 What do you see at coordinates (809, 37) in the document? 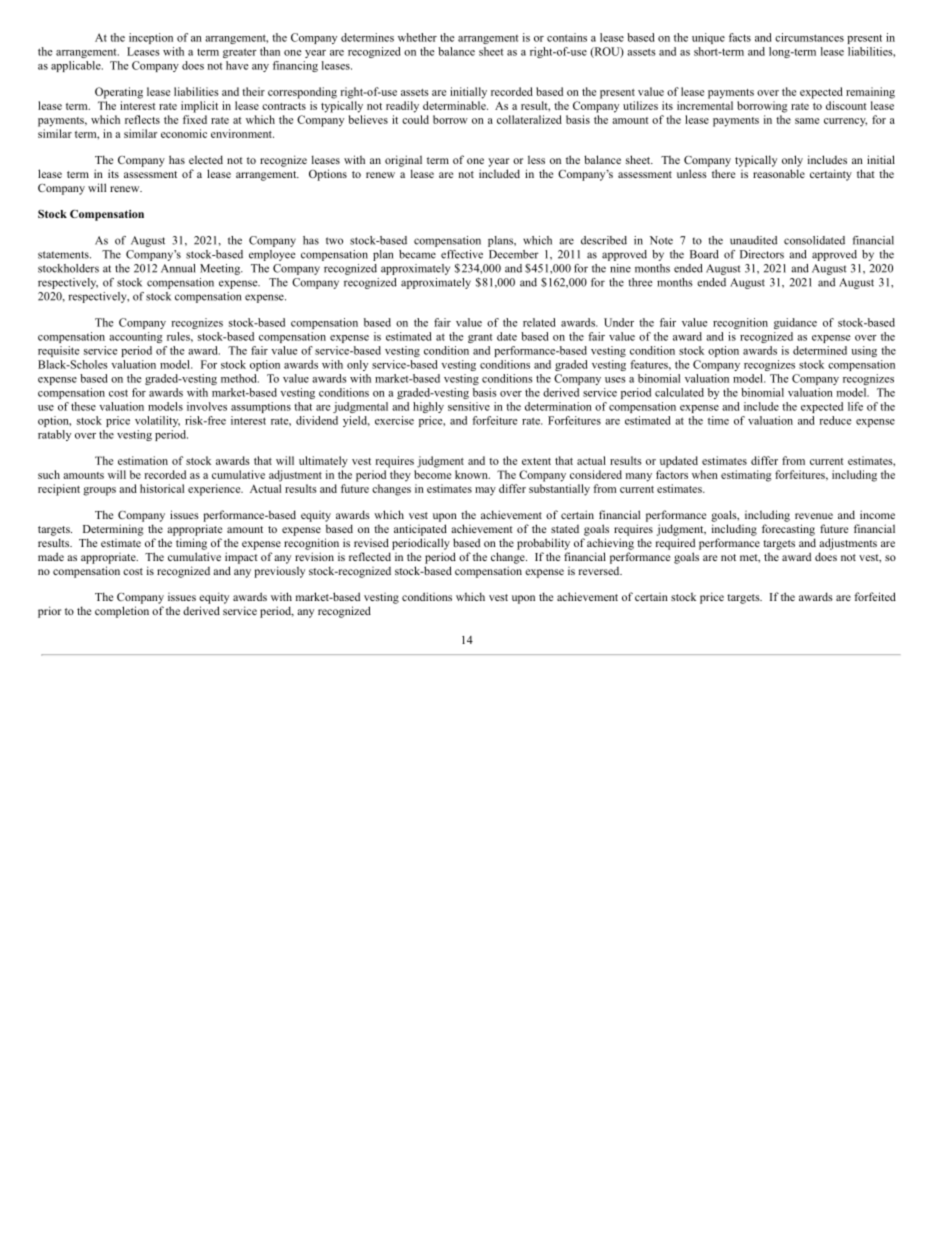
I see `circumstances` at bounding box center [809, 37].
